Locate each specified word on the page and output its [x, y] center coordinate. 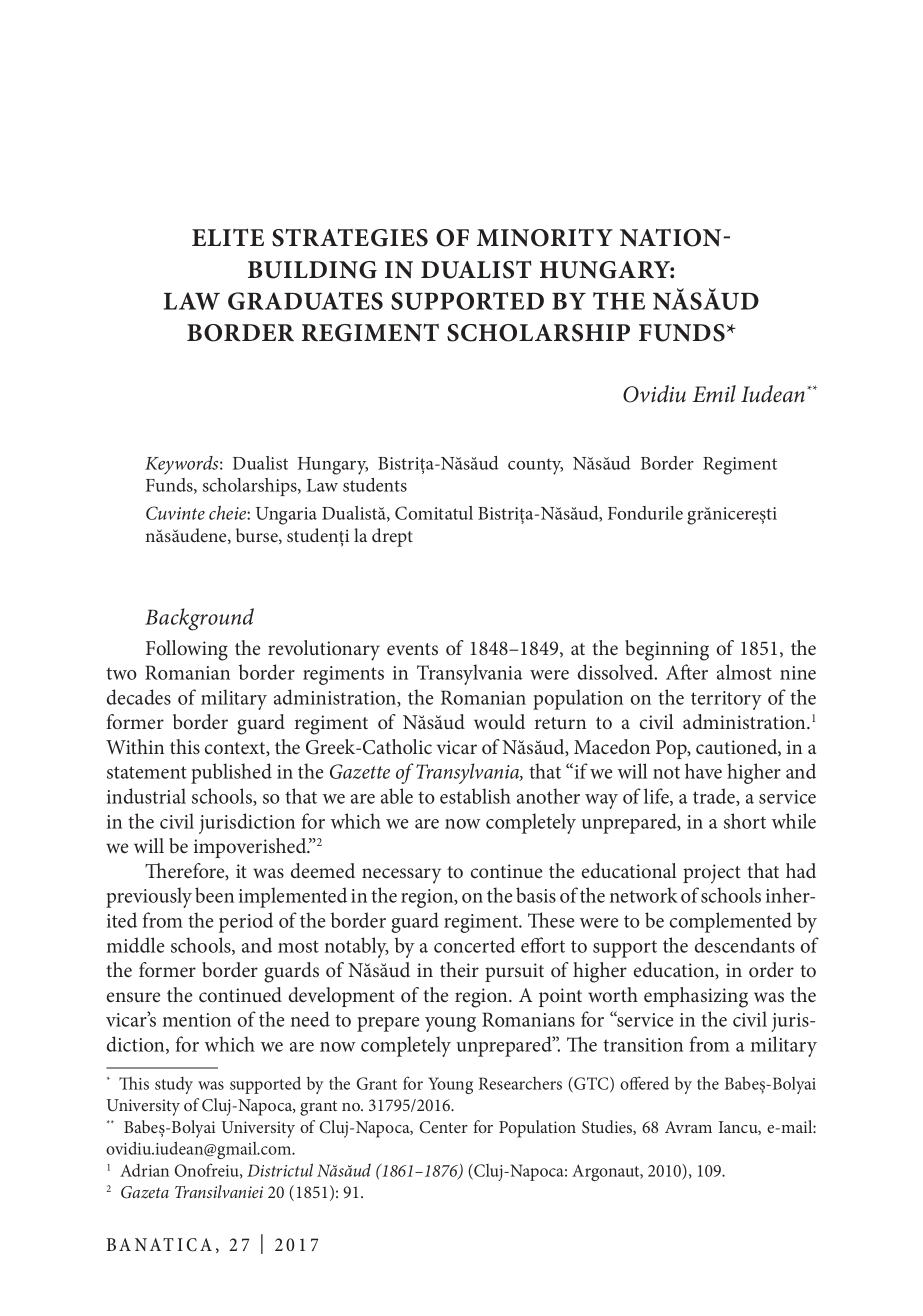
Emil [714, 393]
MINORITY [545, 237]
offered [644, 1083]
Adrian [144, 1170]
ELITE [228, 237]
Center [444, 1127]
